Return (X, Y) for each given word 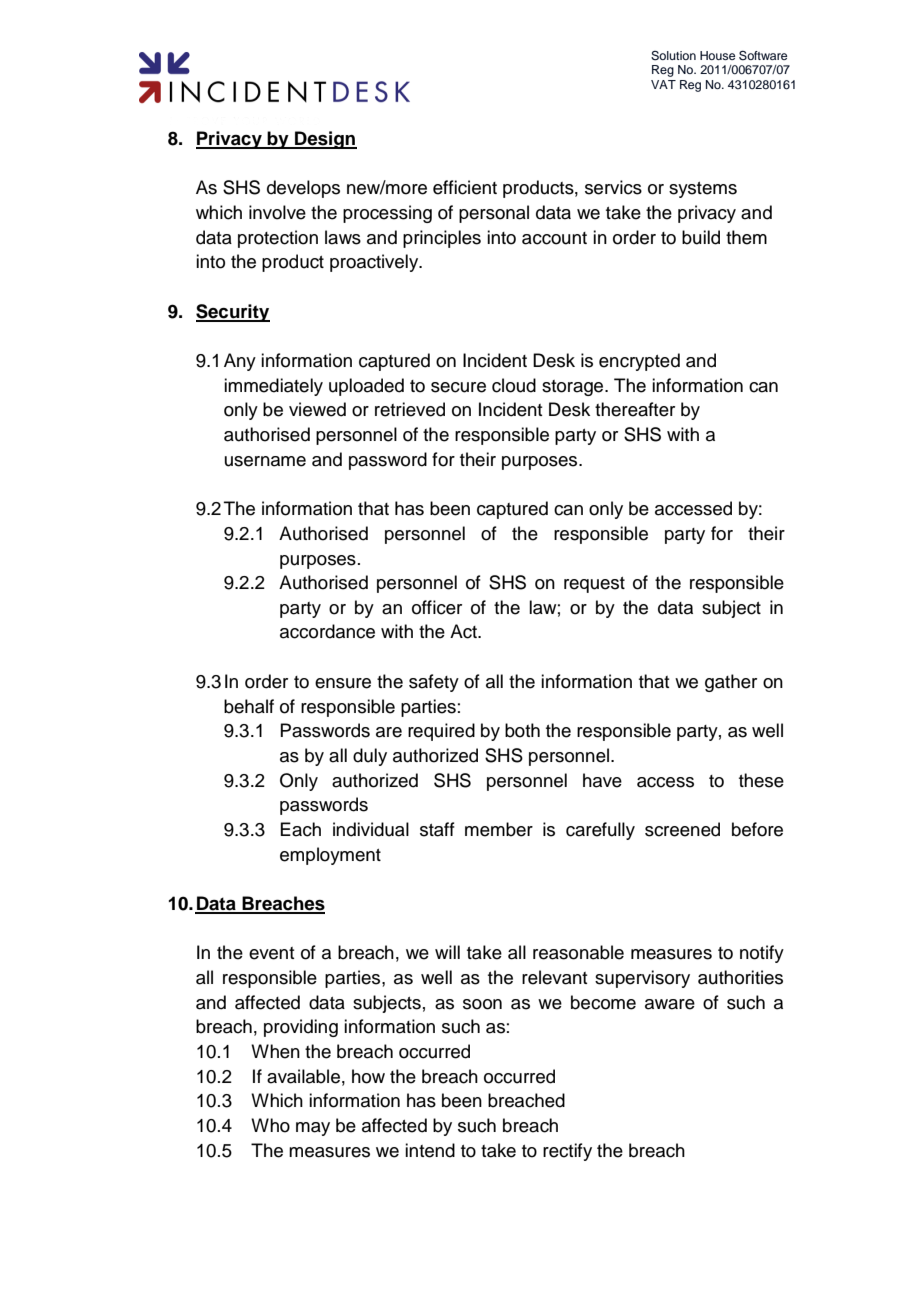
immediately (273, 387)
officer (437, 607)
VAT (663, 84)
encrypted (639, 362)
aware (670, 1004)
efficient (465, 187)
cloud (514, 385)
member (499, 829)
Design (325, 140)
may (313, 1129)
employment (330, 856)
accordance (327, 631)
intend (430, 1150)
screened (682, 829)
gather (731, 683)
